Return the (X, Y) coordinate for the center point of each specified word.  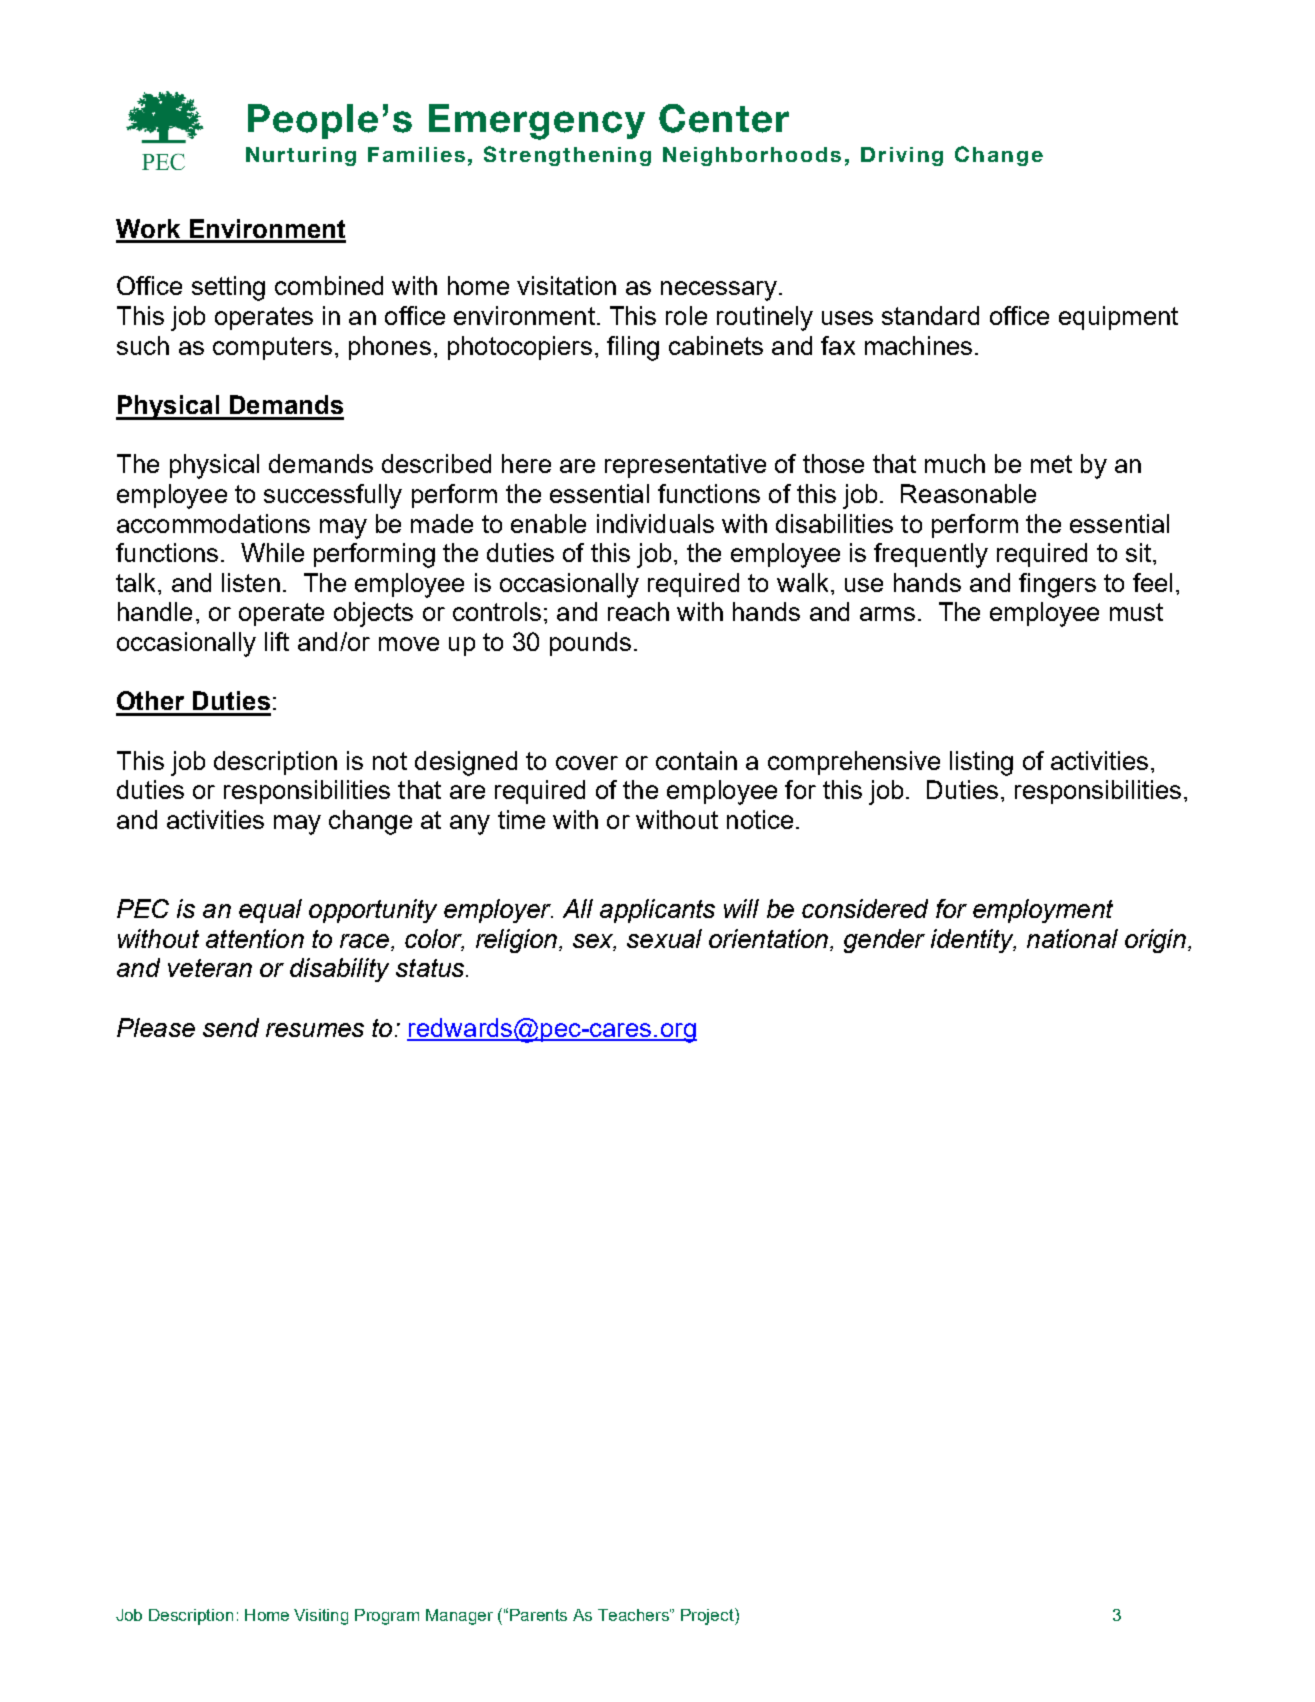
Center (724, 118)
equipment (1118, 318)
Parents (538, 1615)
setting (228, 288)
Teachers (634, 1615)
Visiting (321, 1617)
